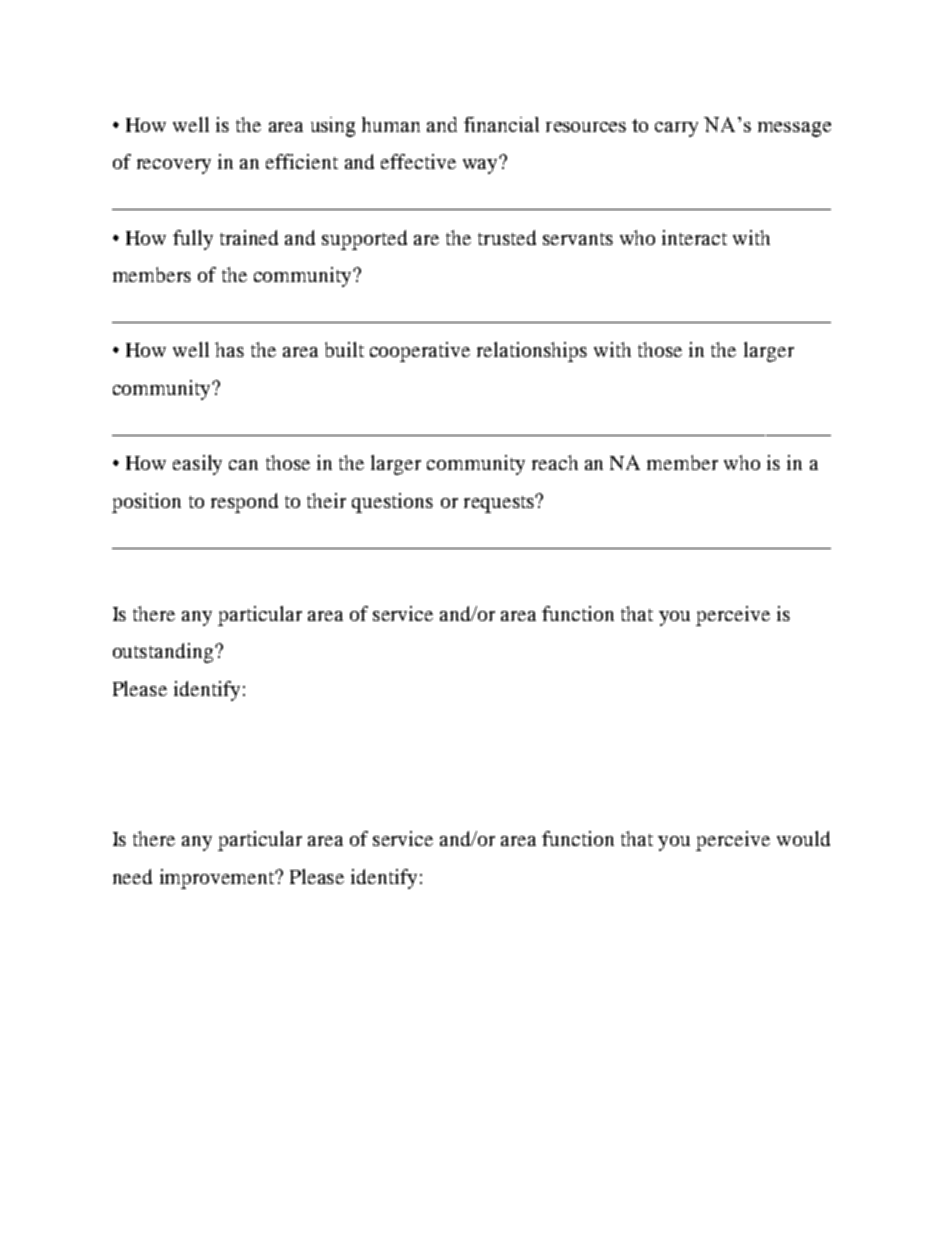  I want to click on recovery, so click(174, 166).
